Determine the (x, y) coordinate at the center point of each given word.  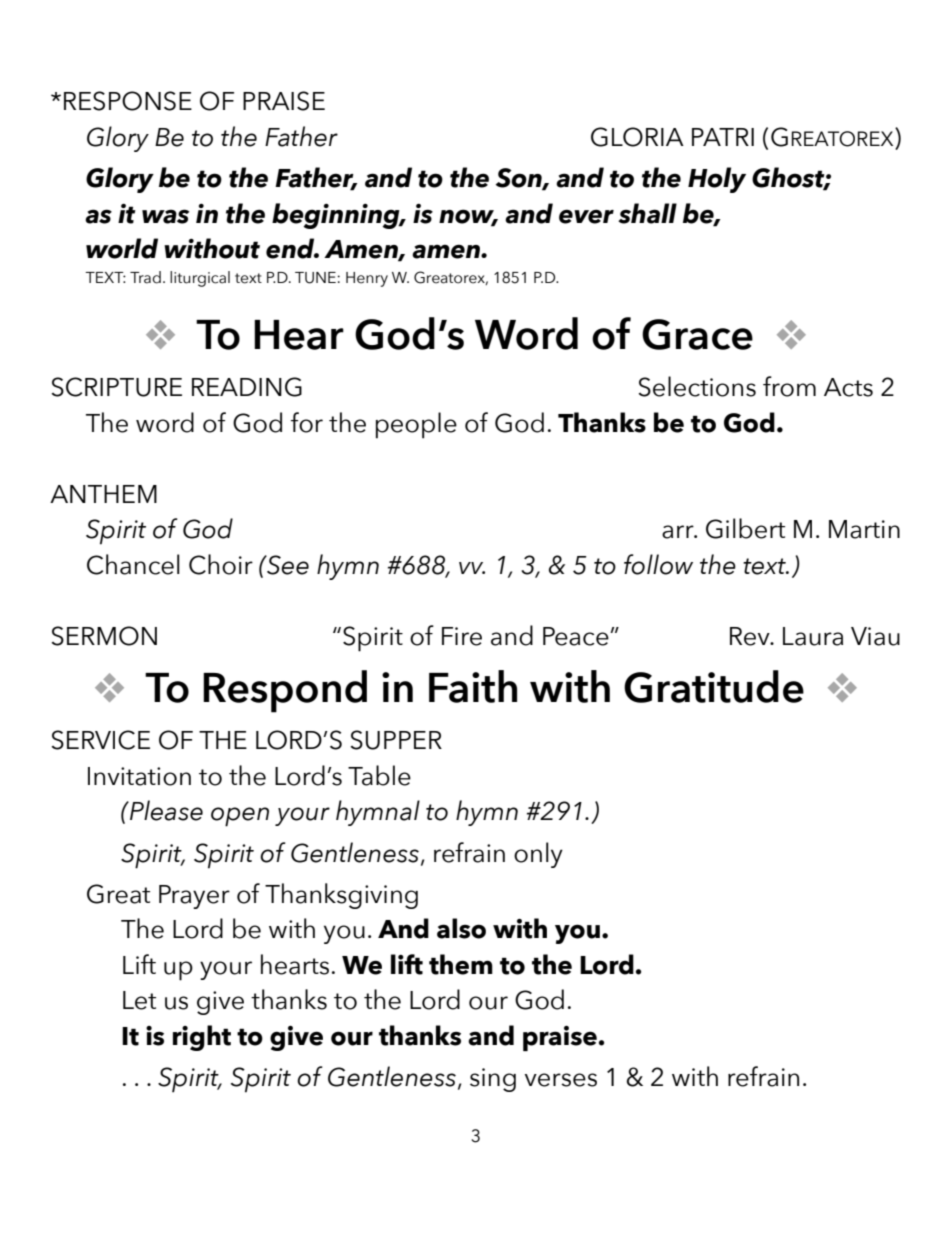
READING (247, 387)
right (202, 1038)
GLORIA (637, 137)
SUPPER (396, 740)
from (789, 386)
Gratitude (714, 686)
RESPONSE (128, 101)
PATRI (723, 137)
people (416, 425)
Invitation (139, 776)
